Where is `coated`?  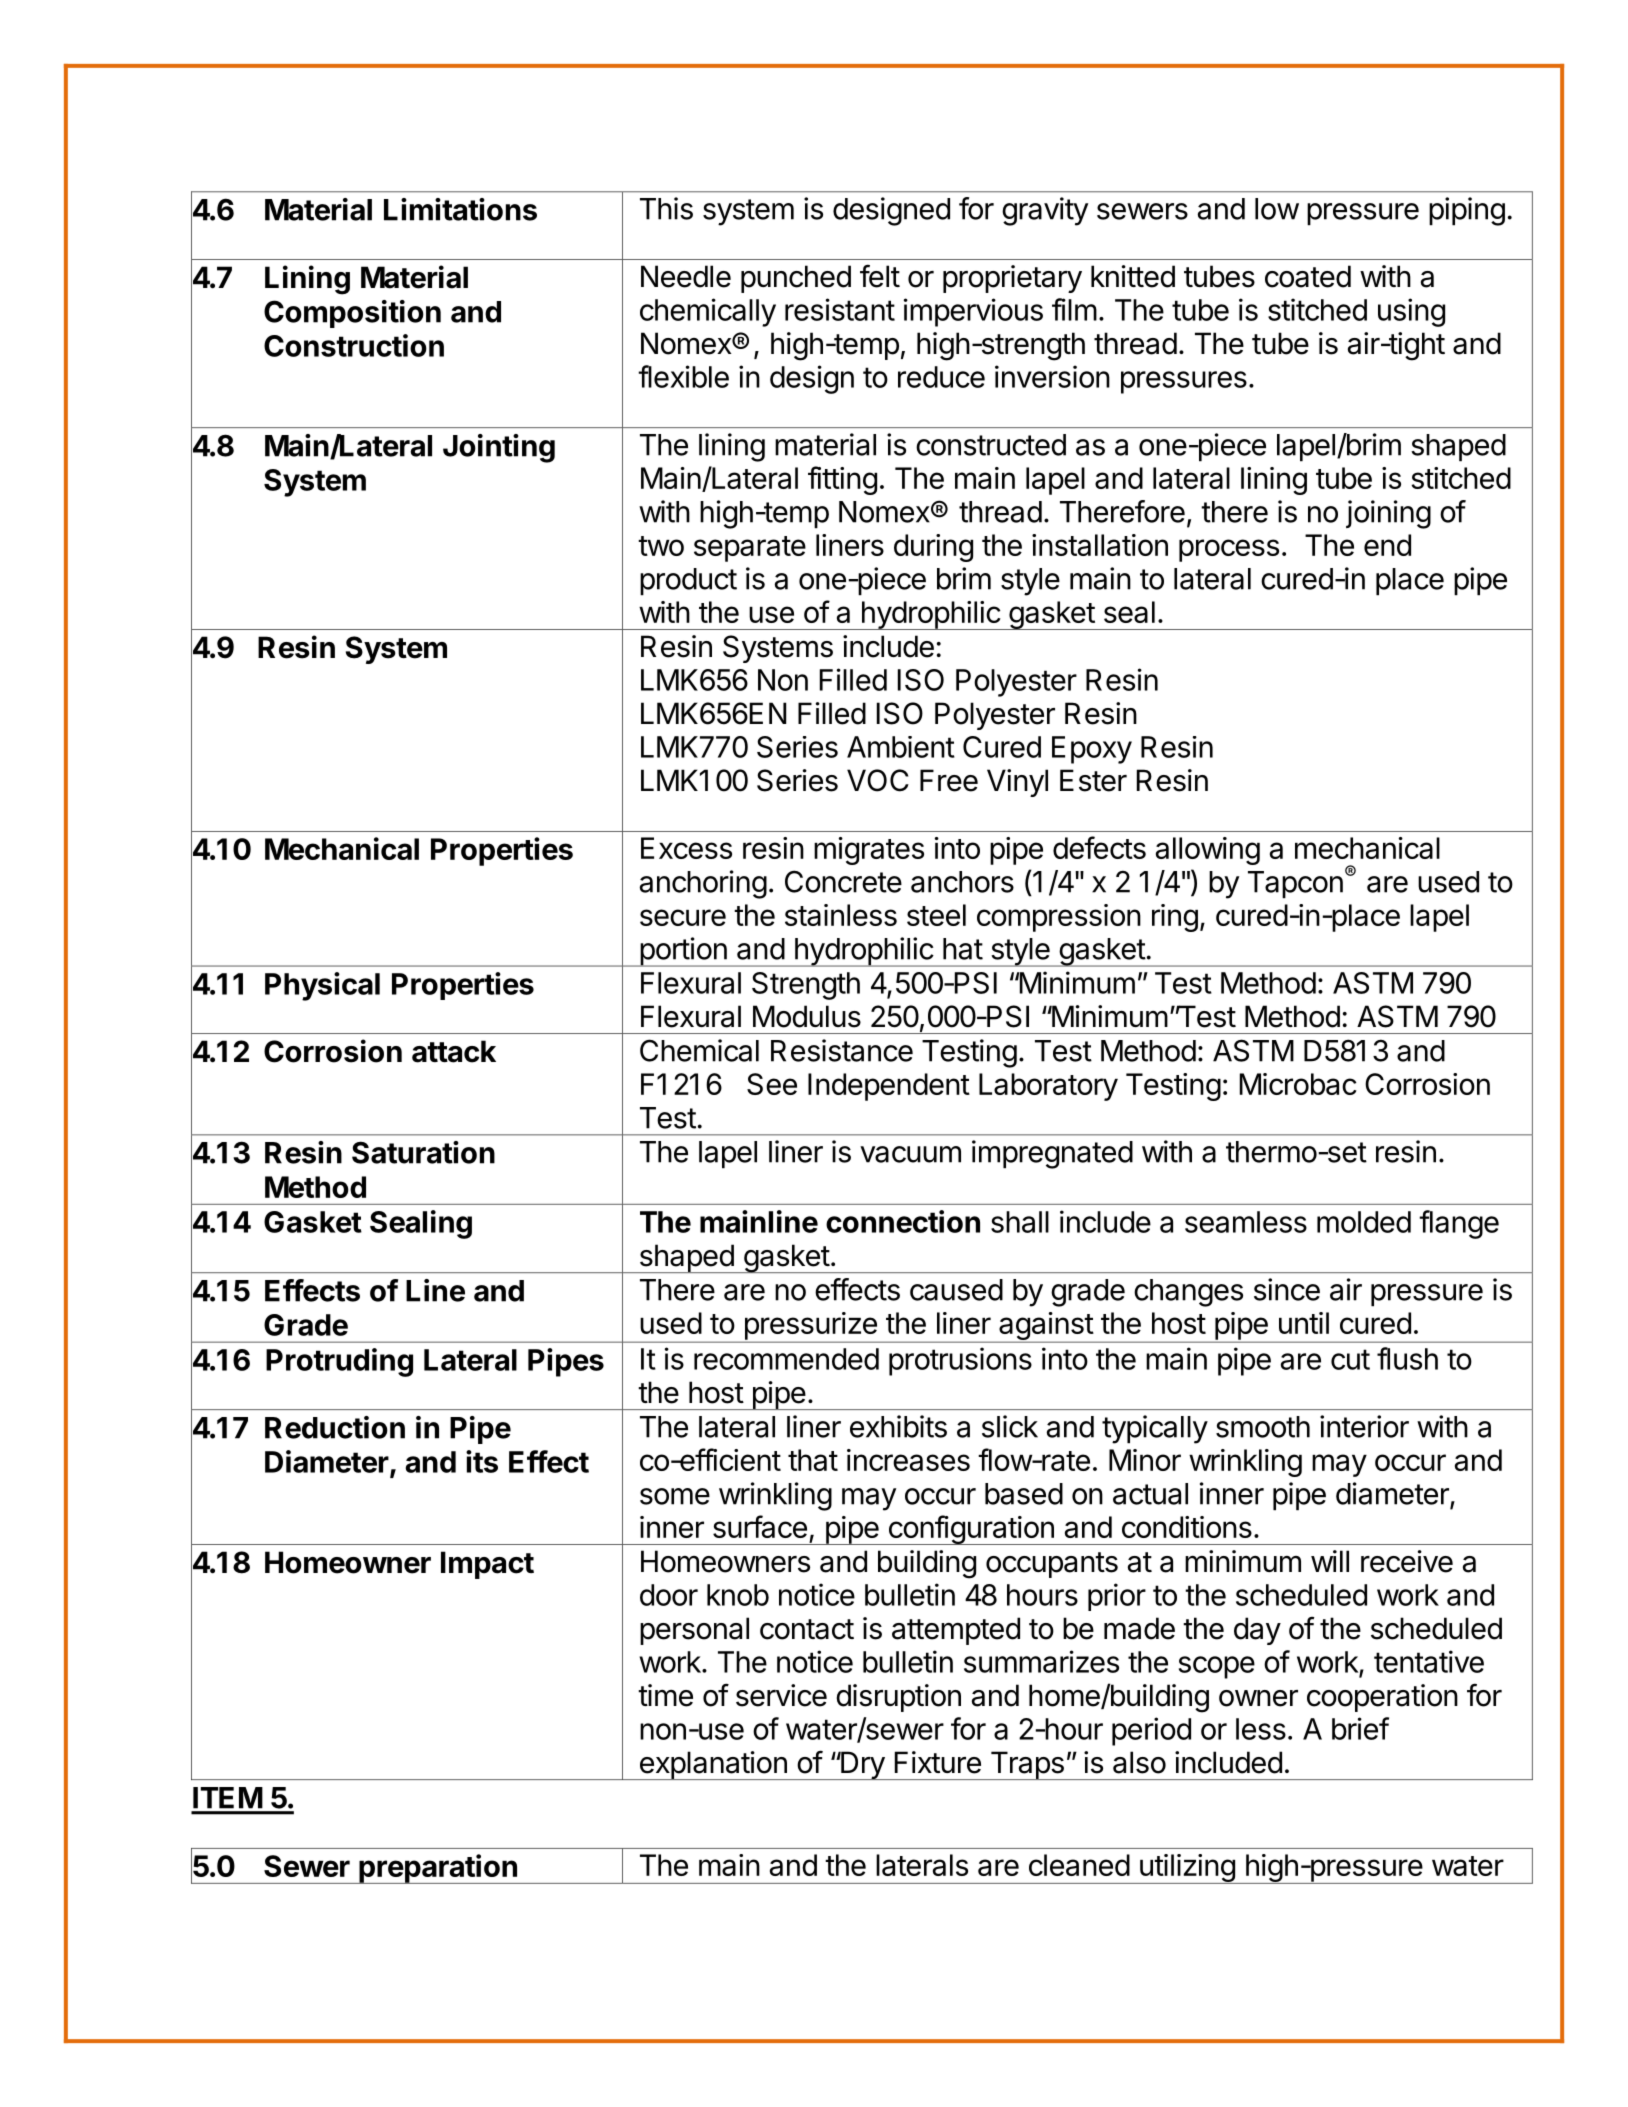 coated is located at coordinates (1308, 276).
